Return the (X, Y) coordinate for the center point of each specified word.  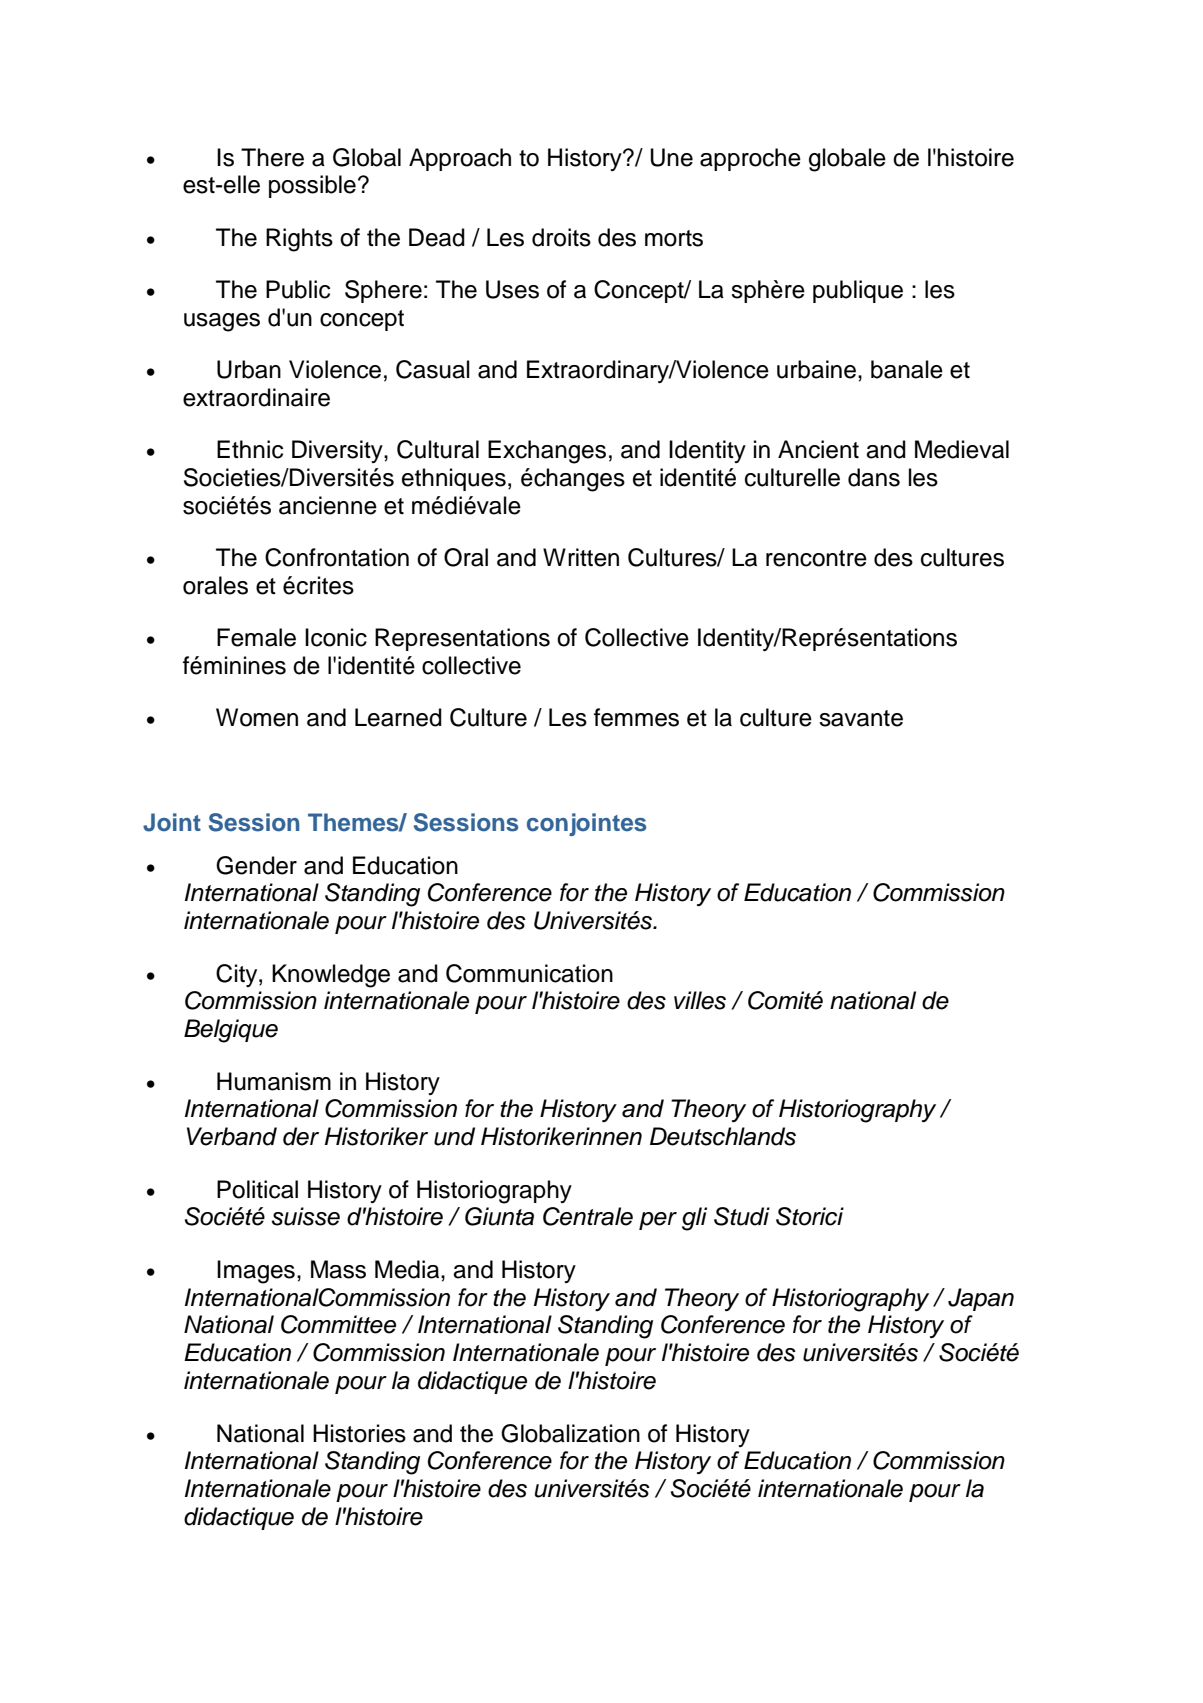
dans (874, 477)
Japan (981, 1299)
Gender (256, 865)
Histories (359, 1433)
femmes (636, 717)
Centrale (588, 1216)
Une (671, 157)
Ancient (818, 449)
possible (312, 186)
